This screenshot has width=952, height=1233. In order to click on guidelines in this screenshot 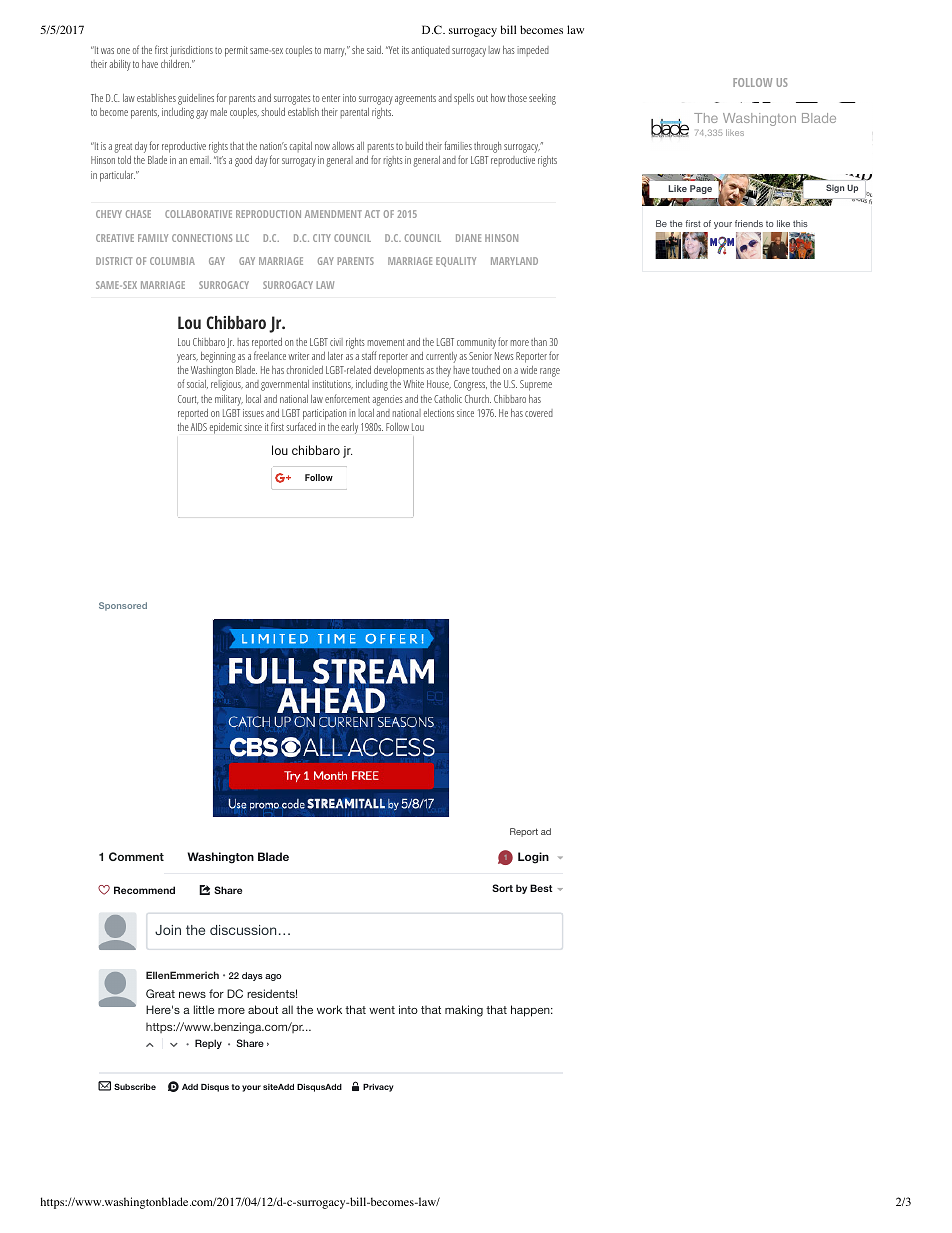, I will do `click(196, 99)`.
